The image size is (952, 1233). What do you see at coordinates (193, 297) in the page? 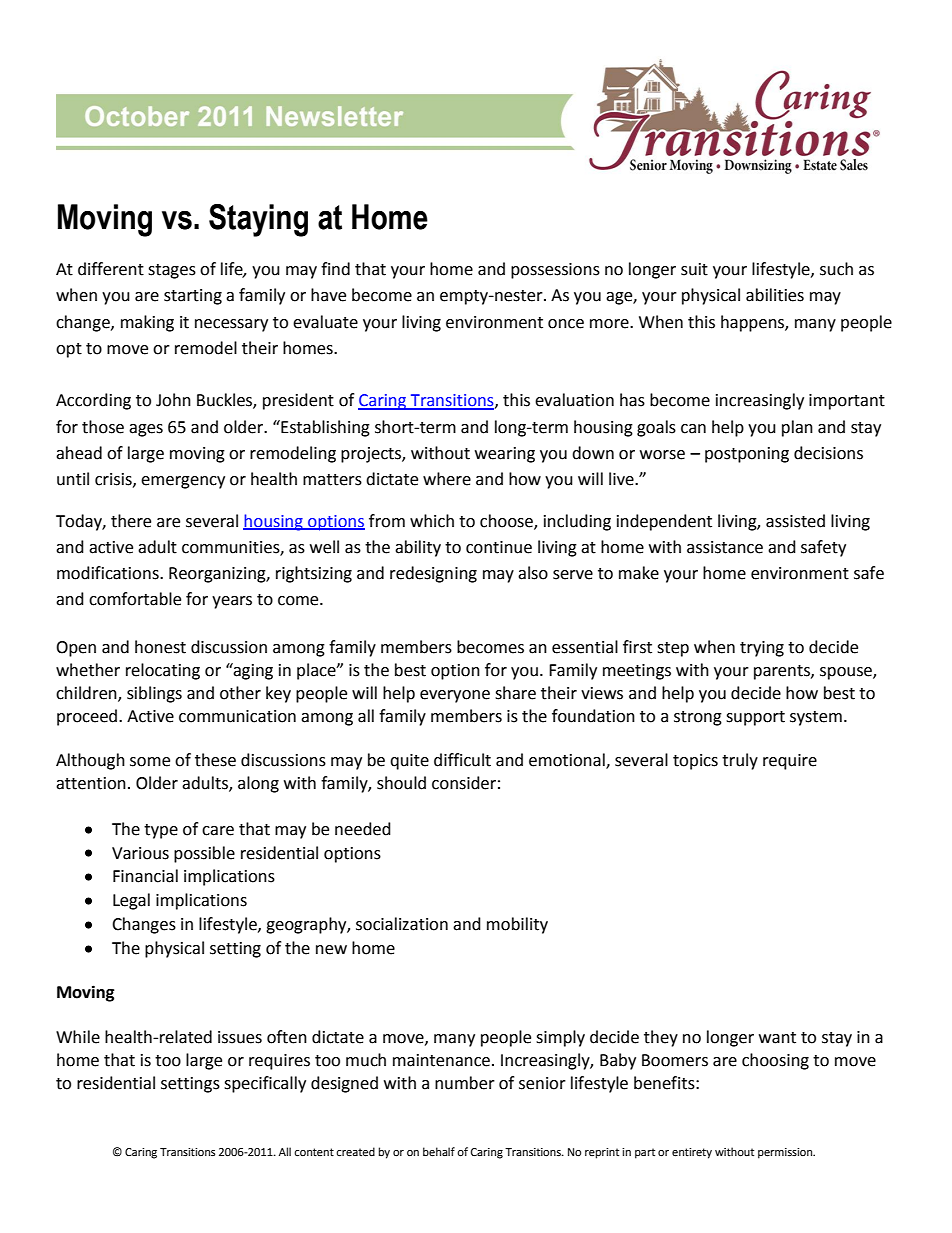
I see `starting` at bounding box center [193, 297].
